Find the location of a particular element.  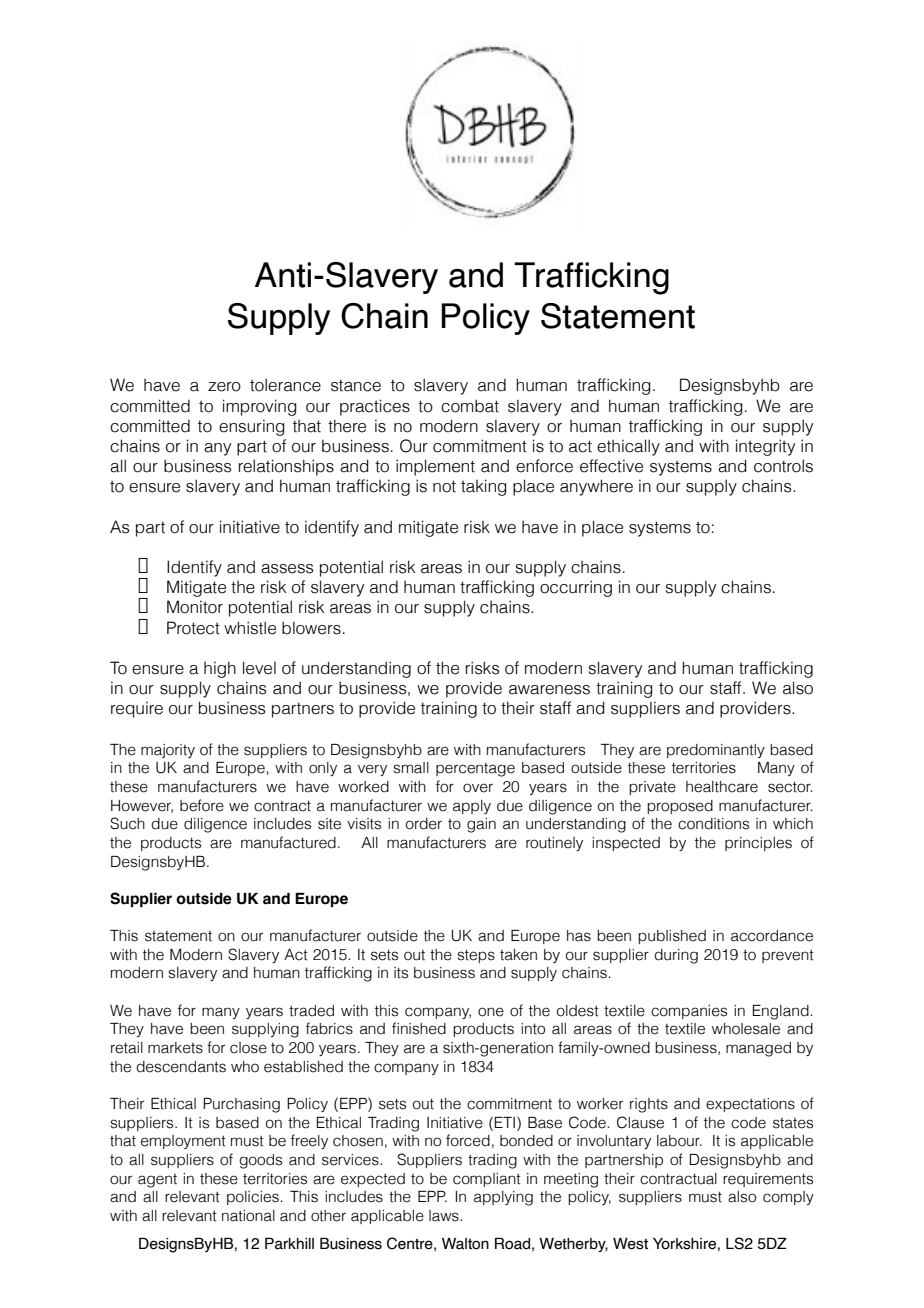

conditions is located at coordinates (713, 824).
